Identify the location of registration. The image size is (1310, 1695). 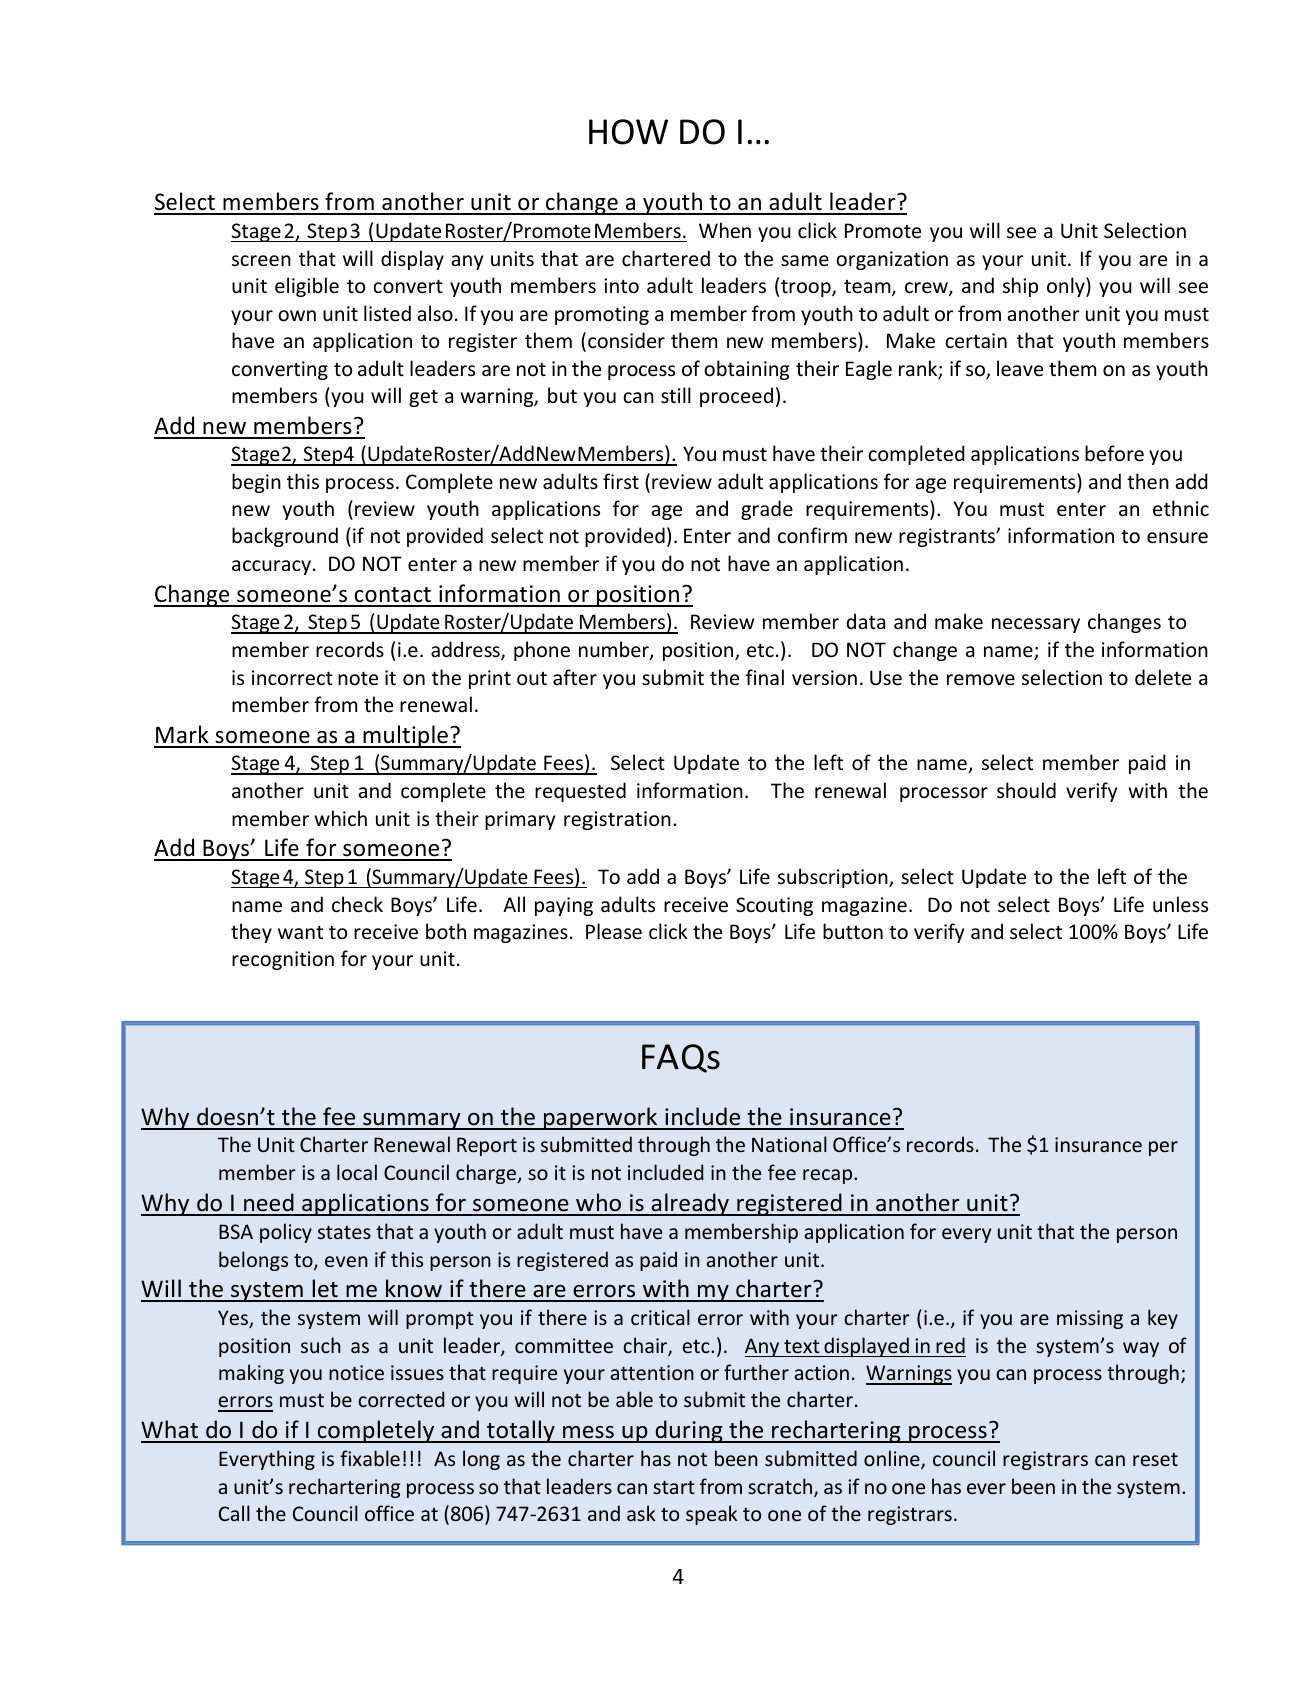
(617, 820).
